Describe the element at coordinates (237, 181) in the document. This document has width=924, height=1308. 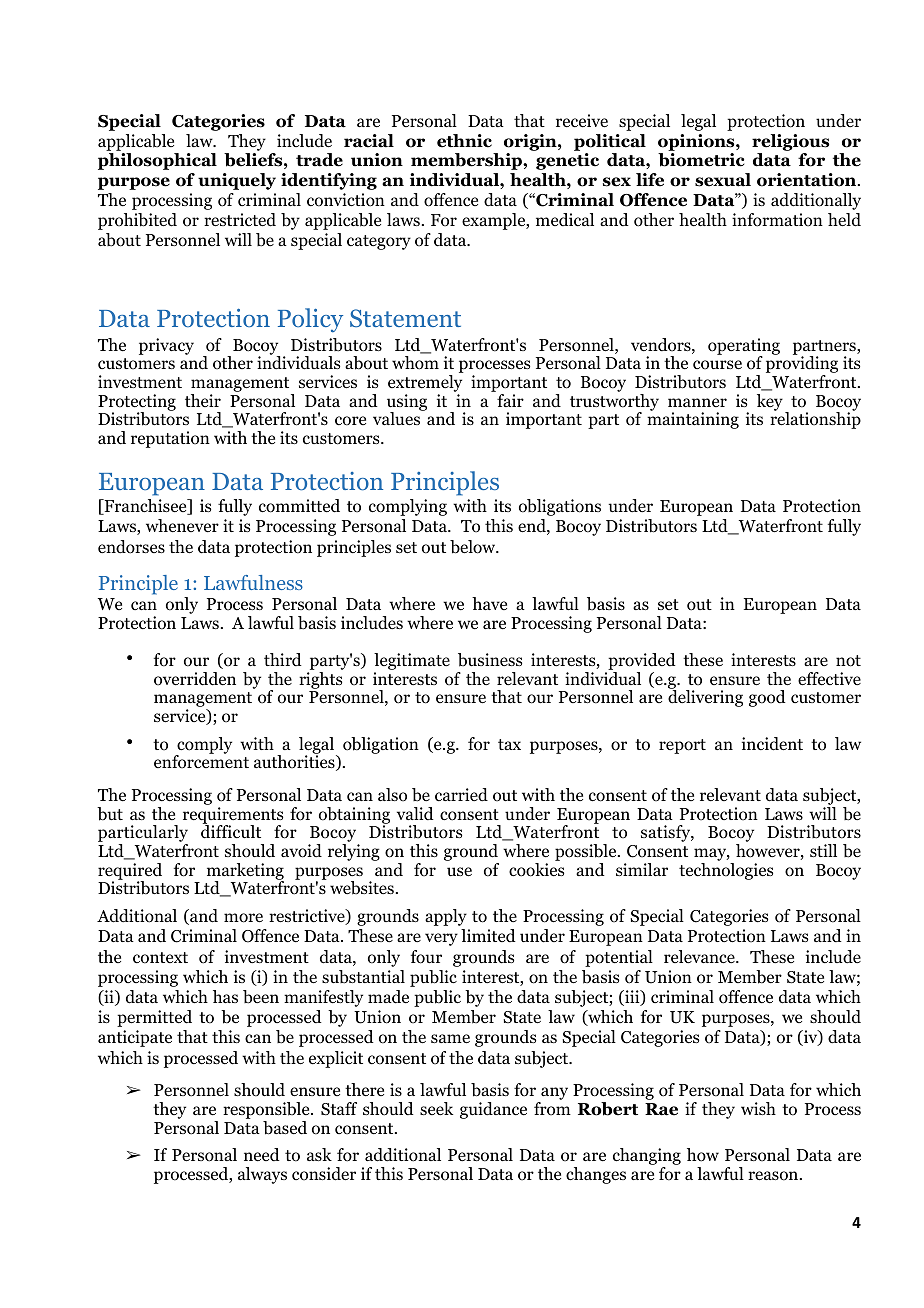
I see `uniquely` at that location.
